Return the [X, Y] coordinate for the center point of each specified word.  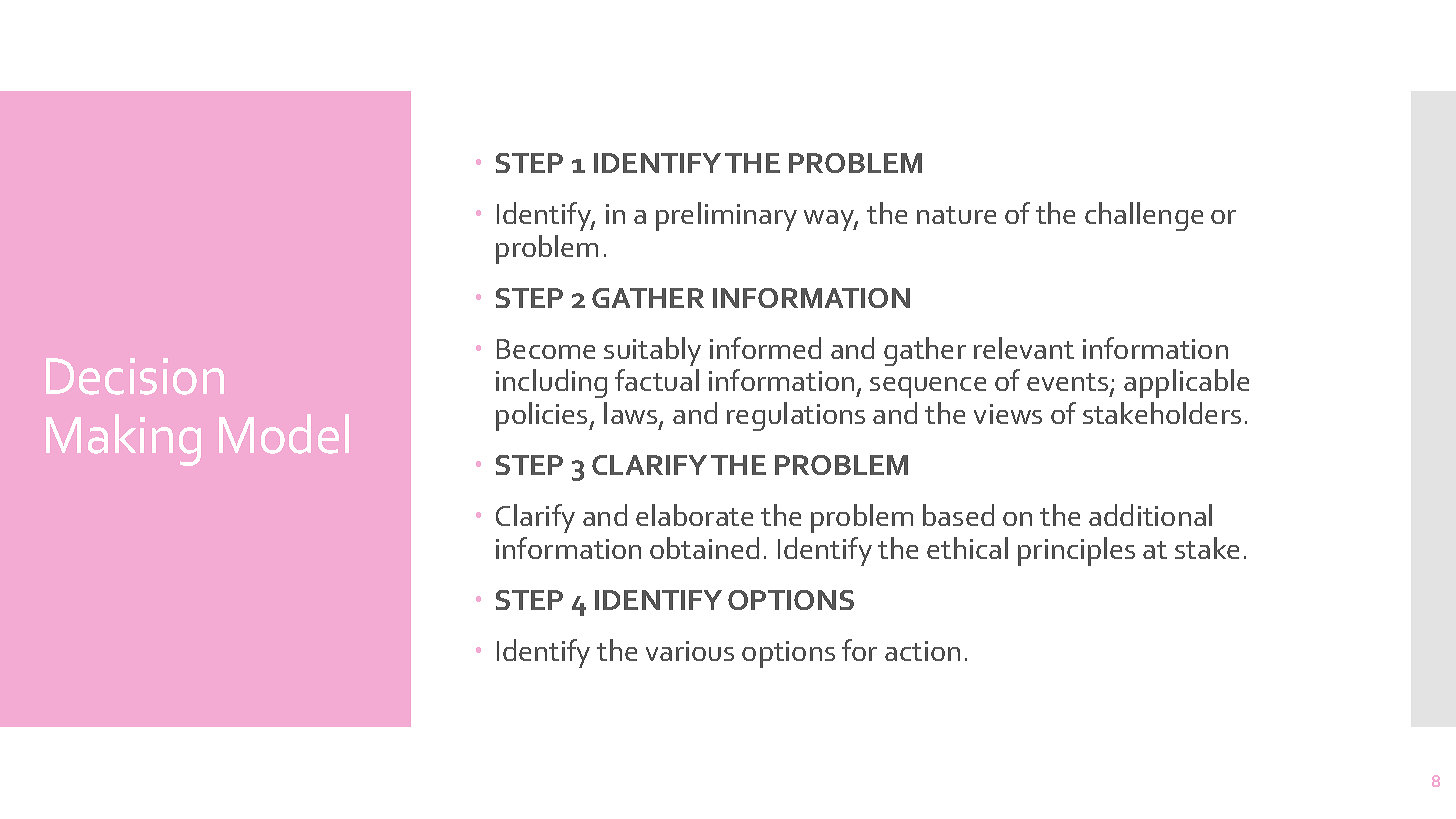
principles [1076, 551]
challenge [1144, 216]
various [690, 651]
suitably [652, 351]
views [1008, 414]
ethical [967, 548]
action [922, 651]
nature [956, 215]
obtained [704, 548]
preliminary [726, 216]
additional [1150, 515]
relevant [1024, 348]
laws [632, 415]
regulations [796, 416]
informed [765, 348]
